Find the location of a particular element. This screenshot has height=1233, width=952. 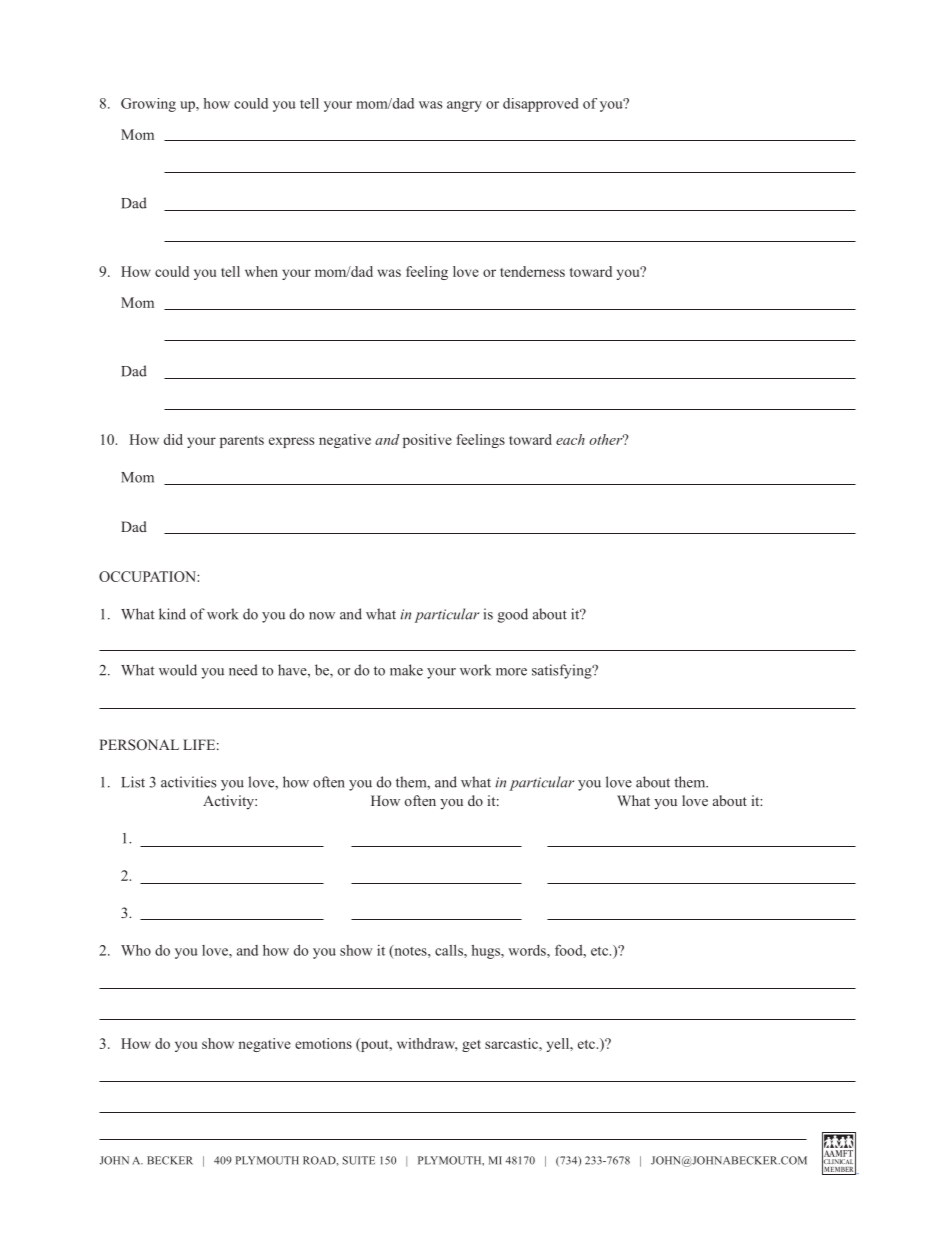

positive is located at coordinates (427, 441).
